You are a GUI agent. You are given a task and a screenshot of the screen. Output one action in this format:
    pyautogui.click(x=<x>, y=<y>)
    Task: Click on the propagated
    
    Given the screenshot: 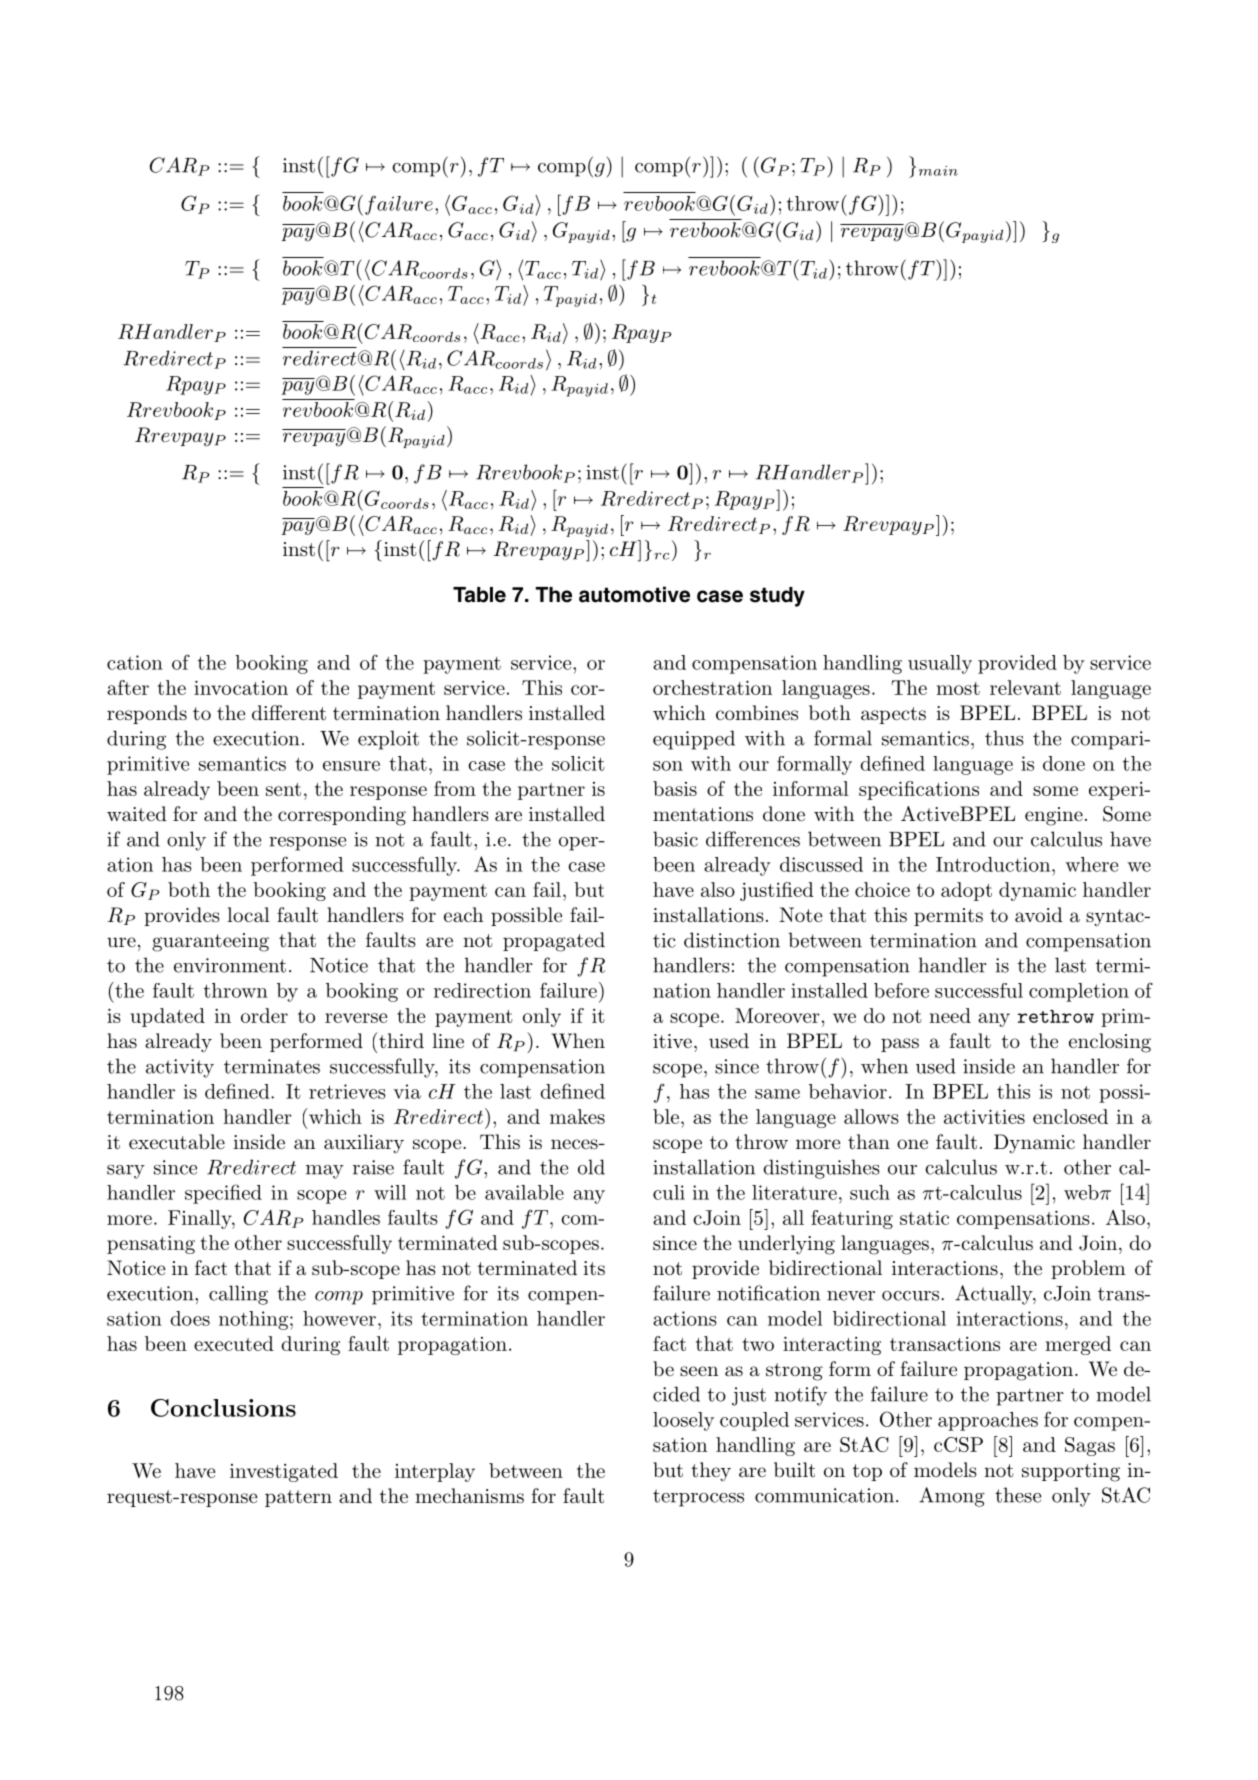 What is the action you would take?
    pyautogui.click(x=554, y=942)
